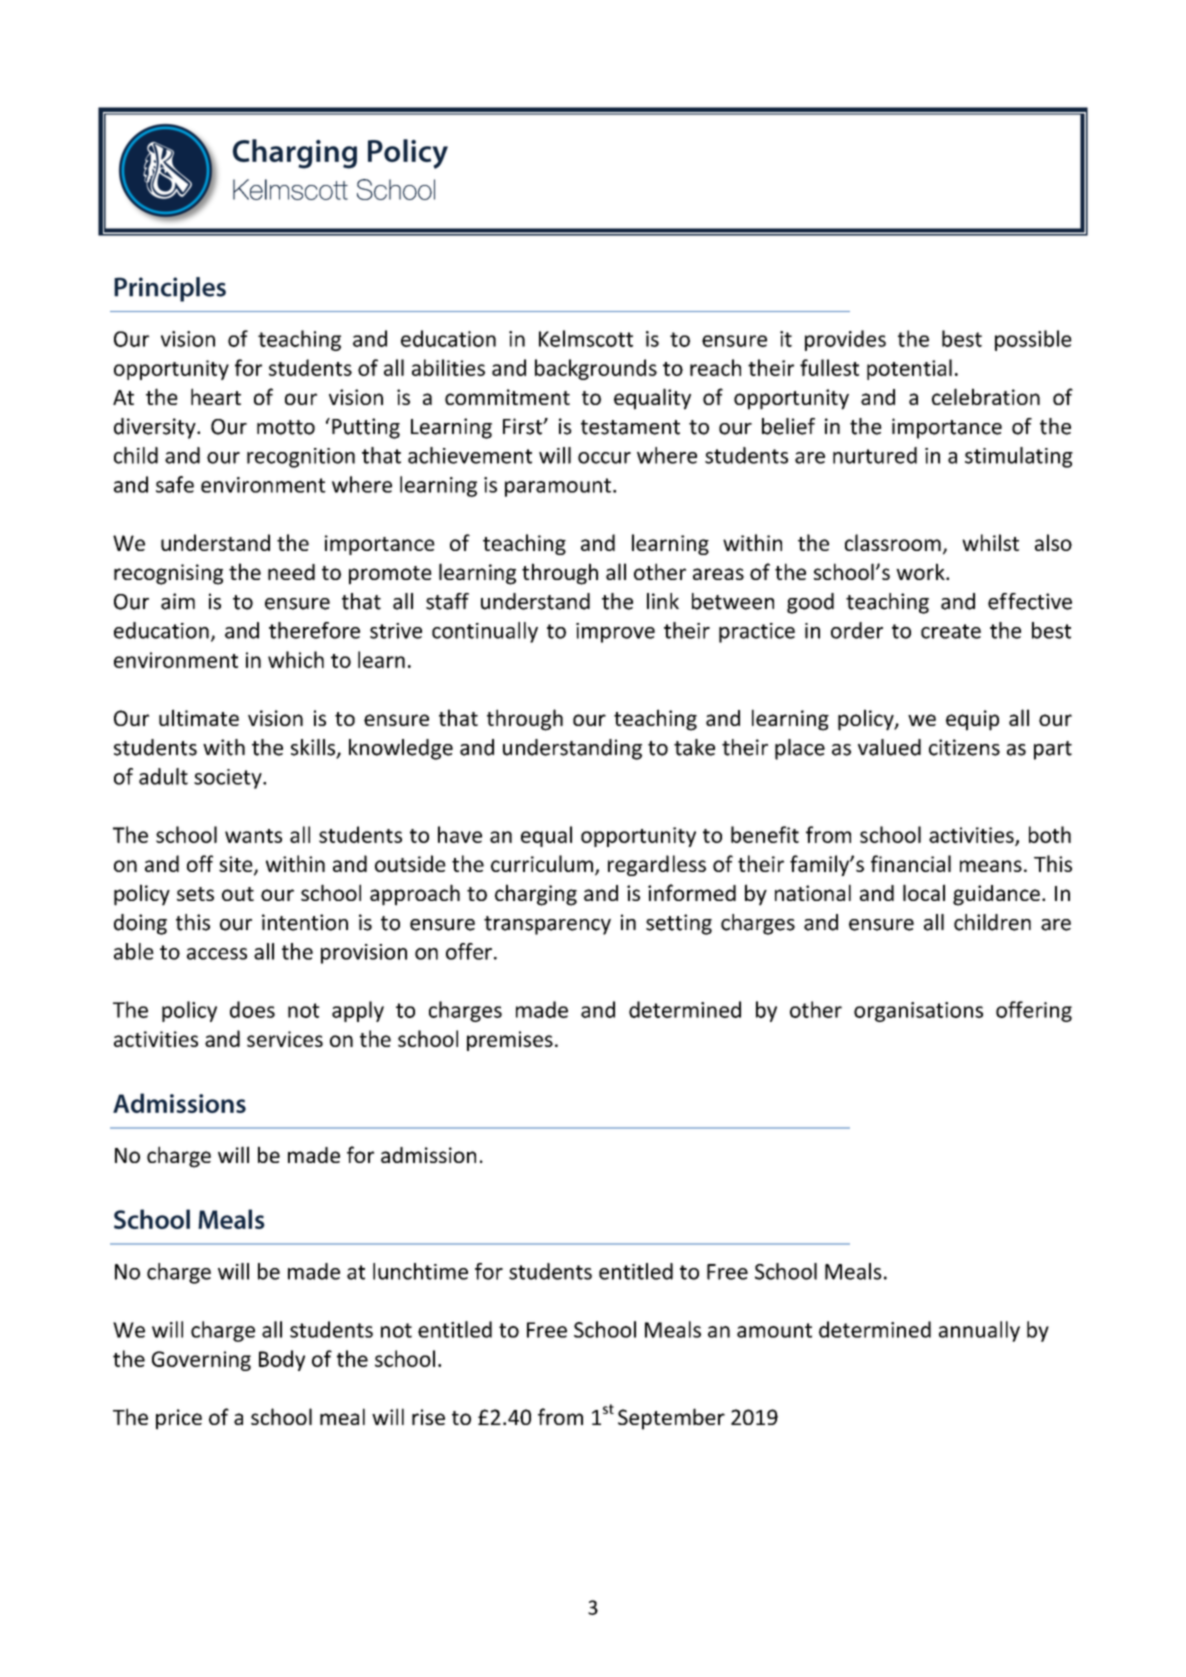 This page has width=1186, height=1677. What do you see at coordinates (542, 863) in the page?
I see `curriculum` at bounding box center [542, 863].
